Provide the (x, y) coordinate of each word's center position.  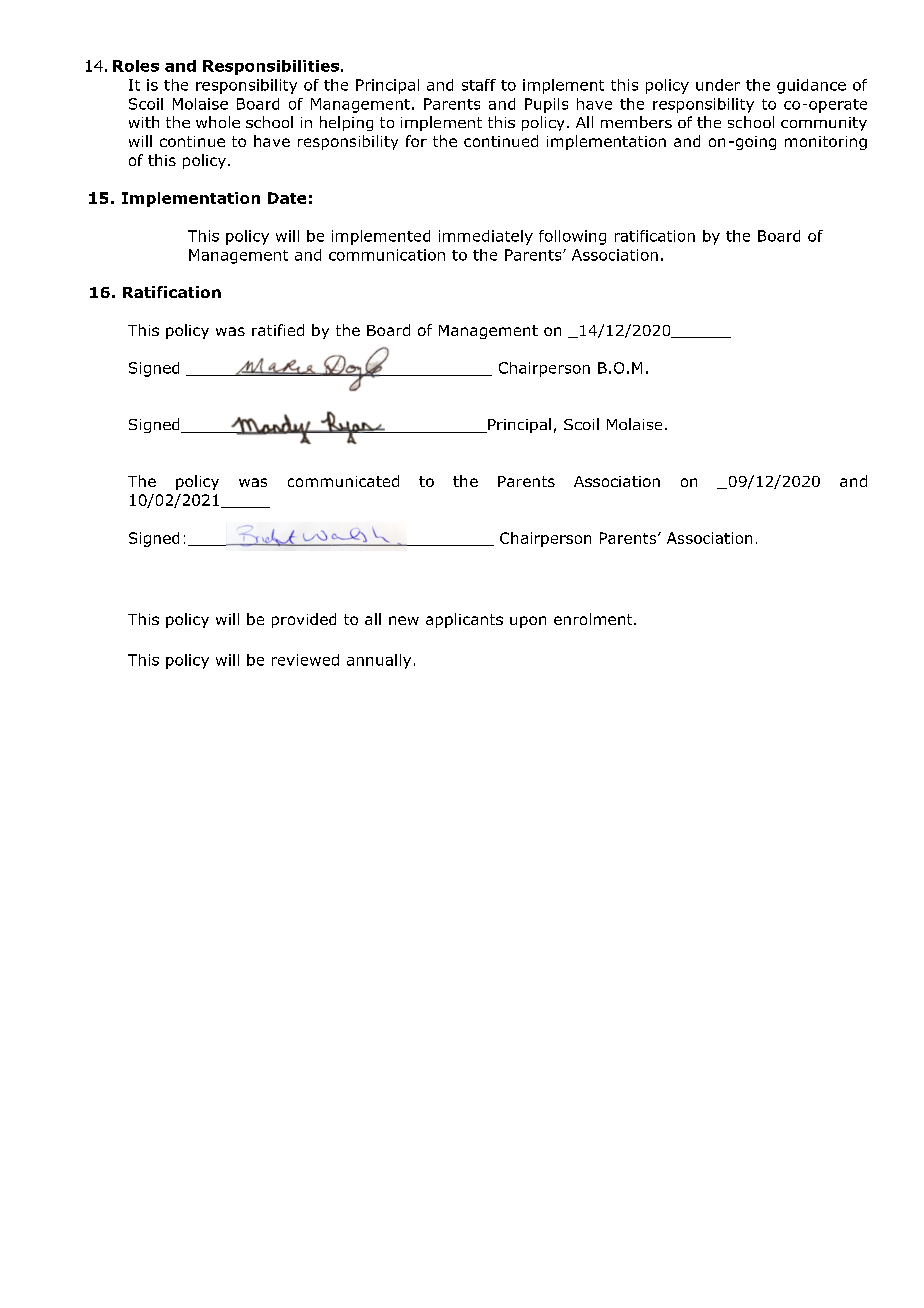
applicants (464, 620)
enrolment (594, 619)
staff (479, 85)
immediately (486, 237)
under (718, 85)
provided (304, 620)
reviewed (305, 660)
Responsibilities (271, 67)
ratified (278, 330)
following (572, 237)
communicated (343, 481)
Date (287, 198)
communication (387, 255)
